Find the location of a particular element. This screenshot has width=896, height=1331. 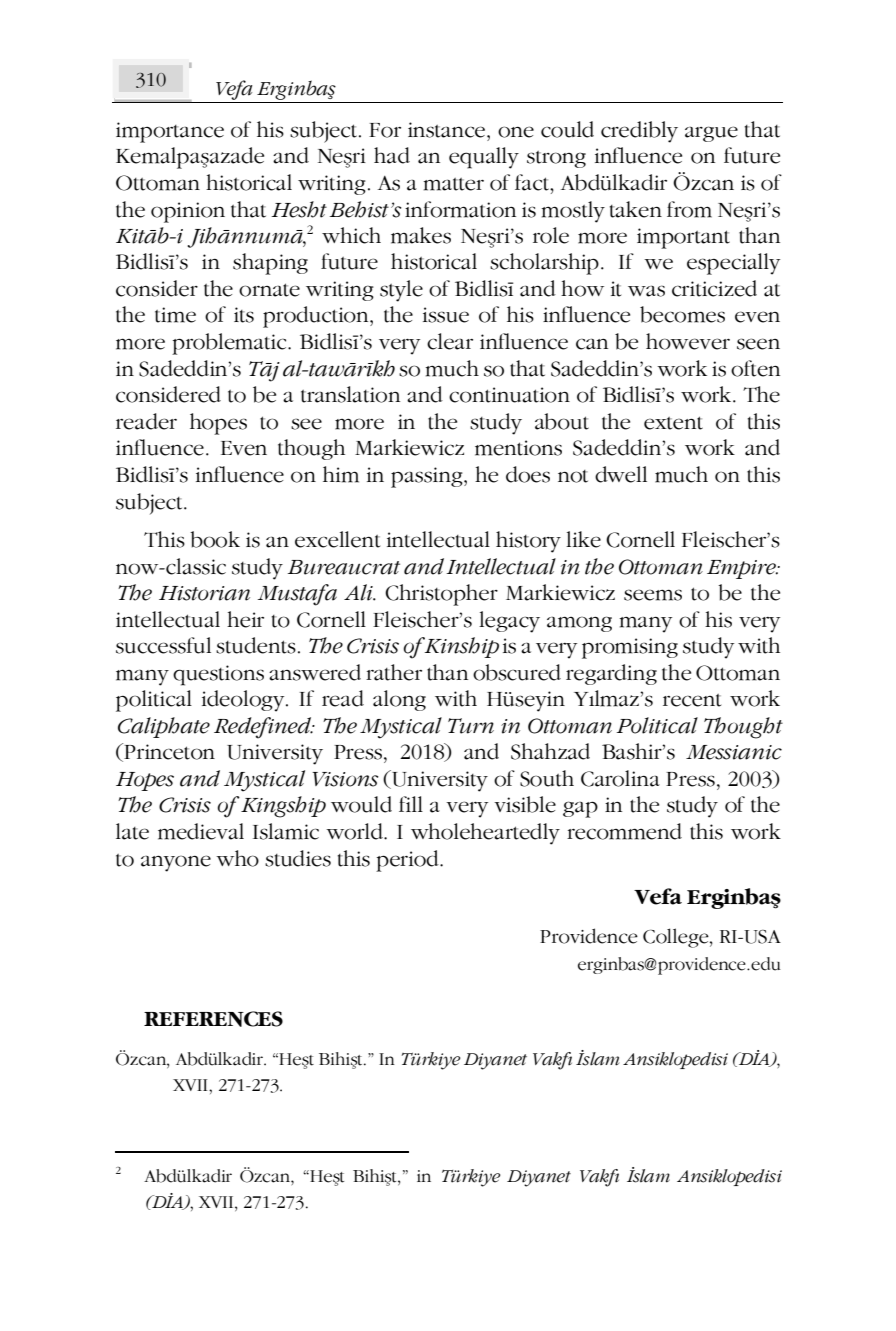

passing is located at coordinates (428, 477).
